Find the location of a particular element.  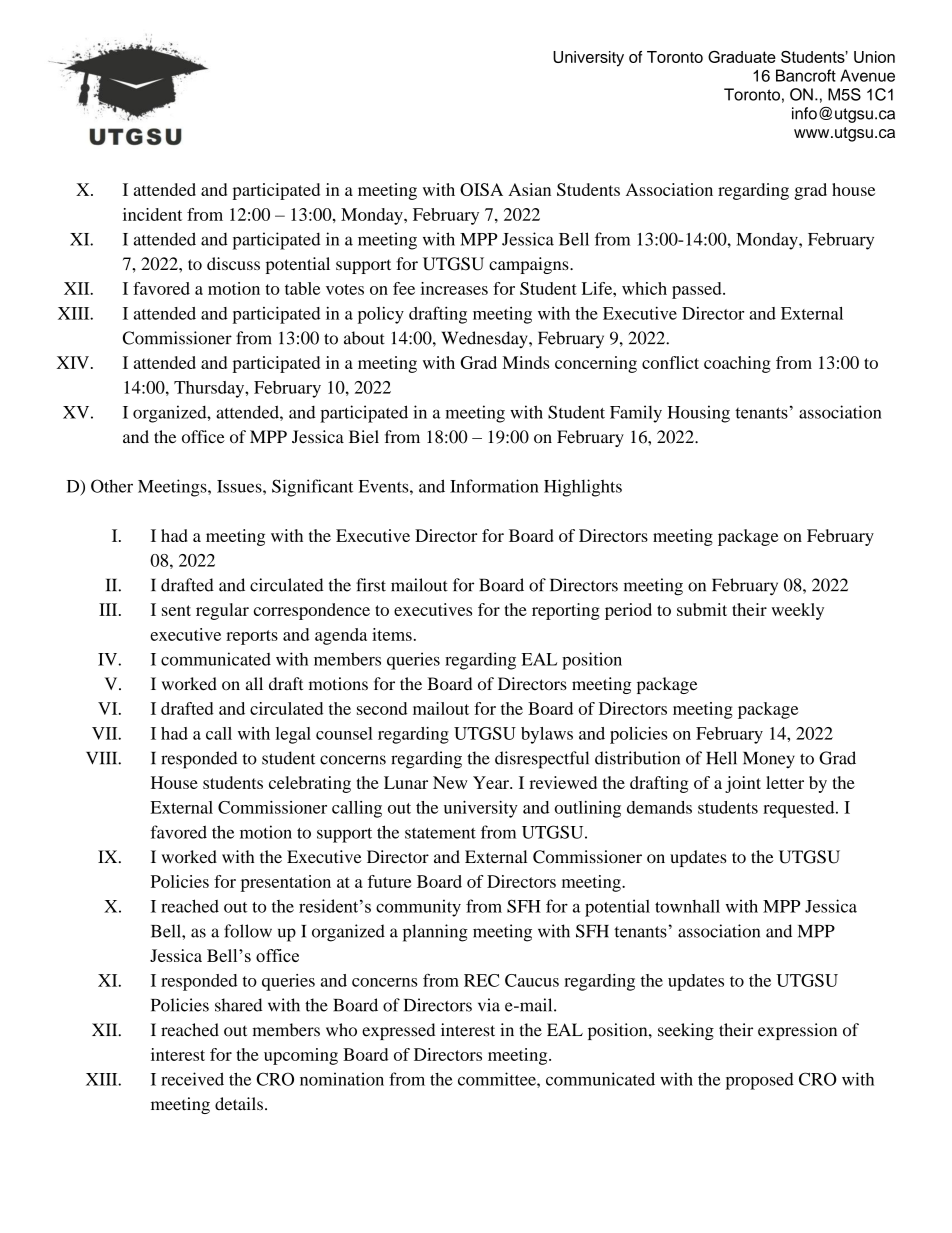

weekly is located at coordinates (797, 611).
